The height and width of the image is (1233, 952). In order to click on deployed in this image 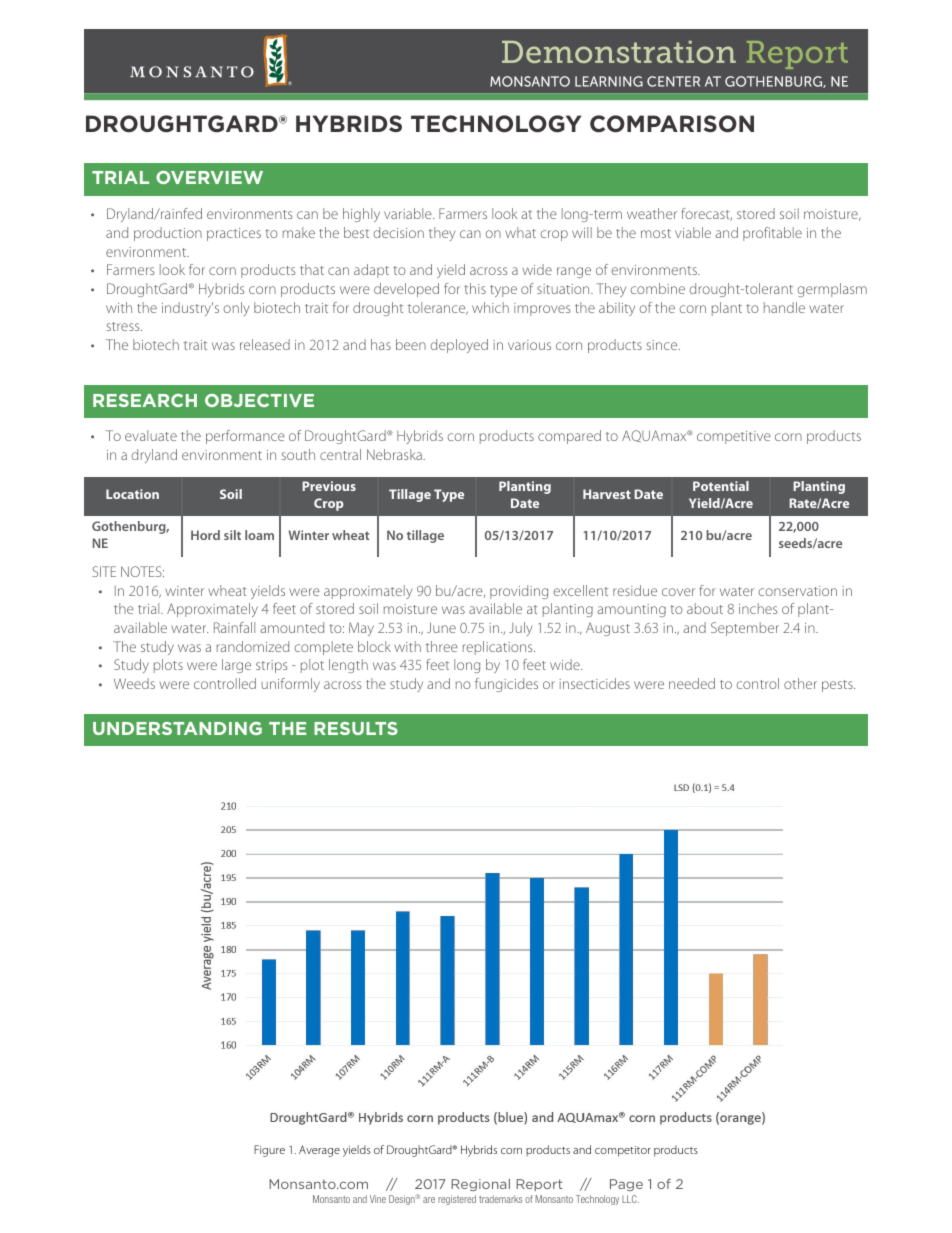, I will do `click(459, 346)`.
